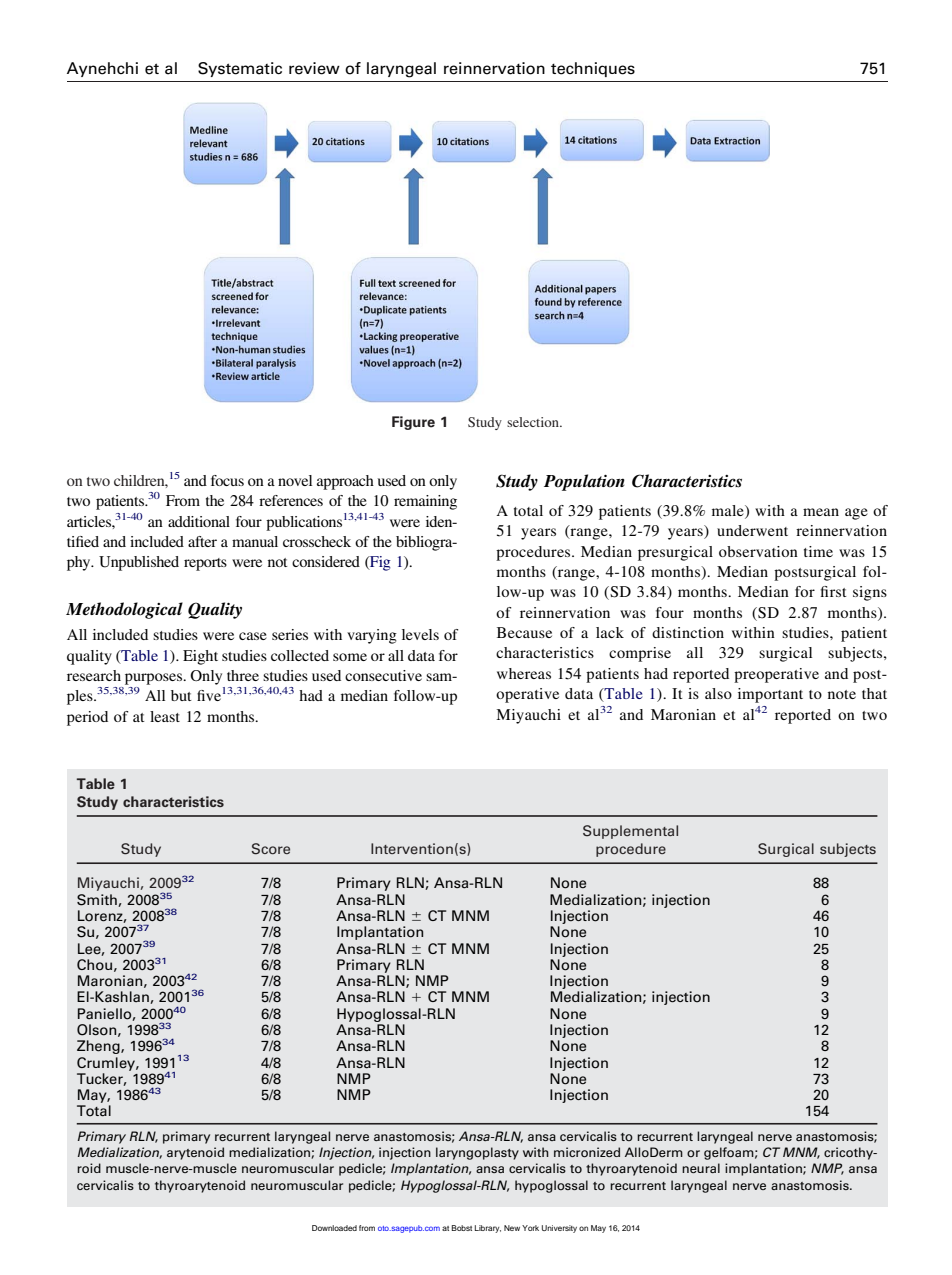  What do you see at coordinates (630, 832) in the page?
I see `Supplemental` at bounding box center [630, 832].
